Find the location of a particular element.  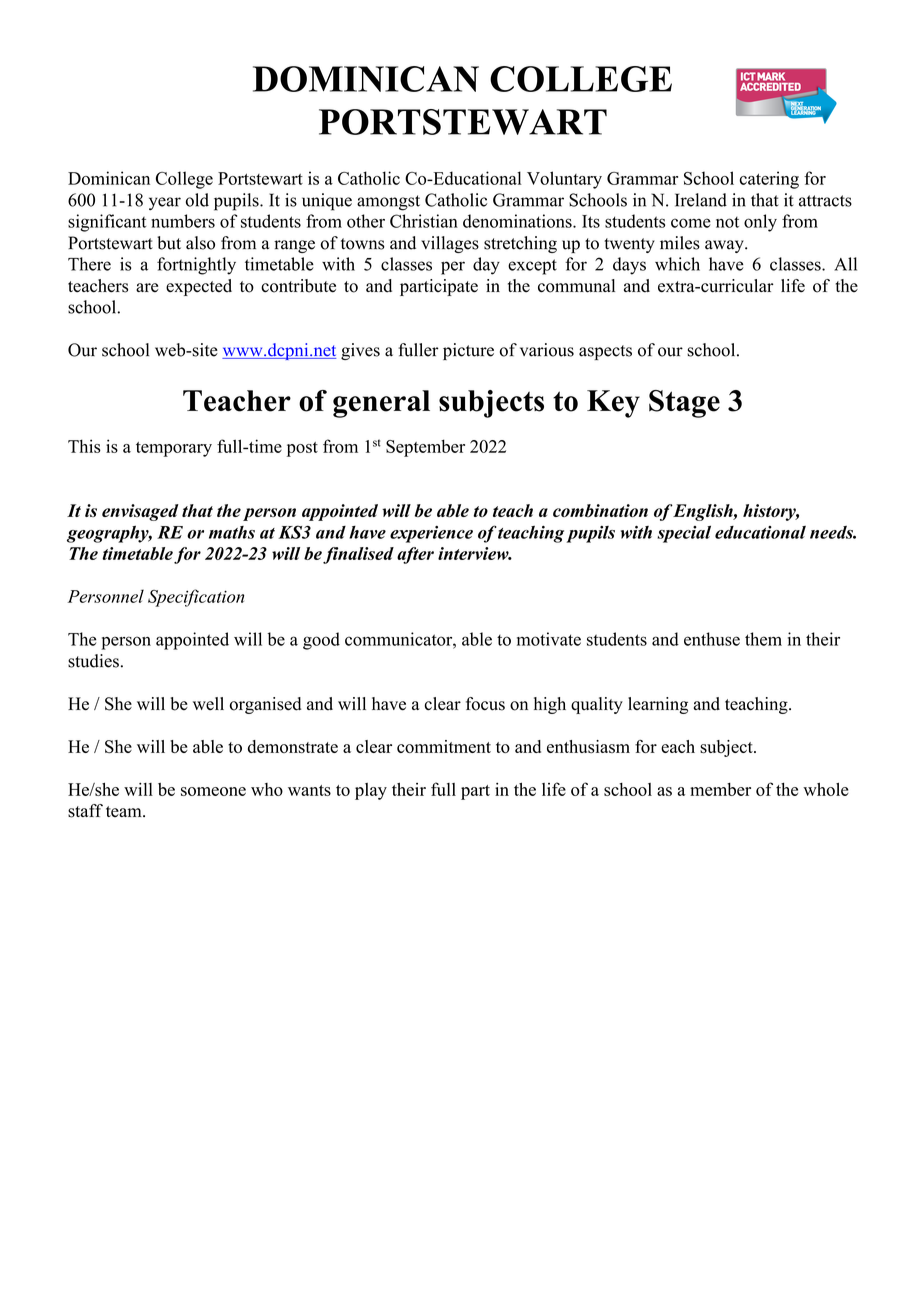

year is located at coordinates (165, 203).
